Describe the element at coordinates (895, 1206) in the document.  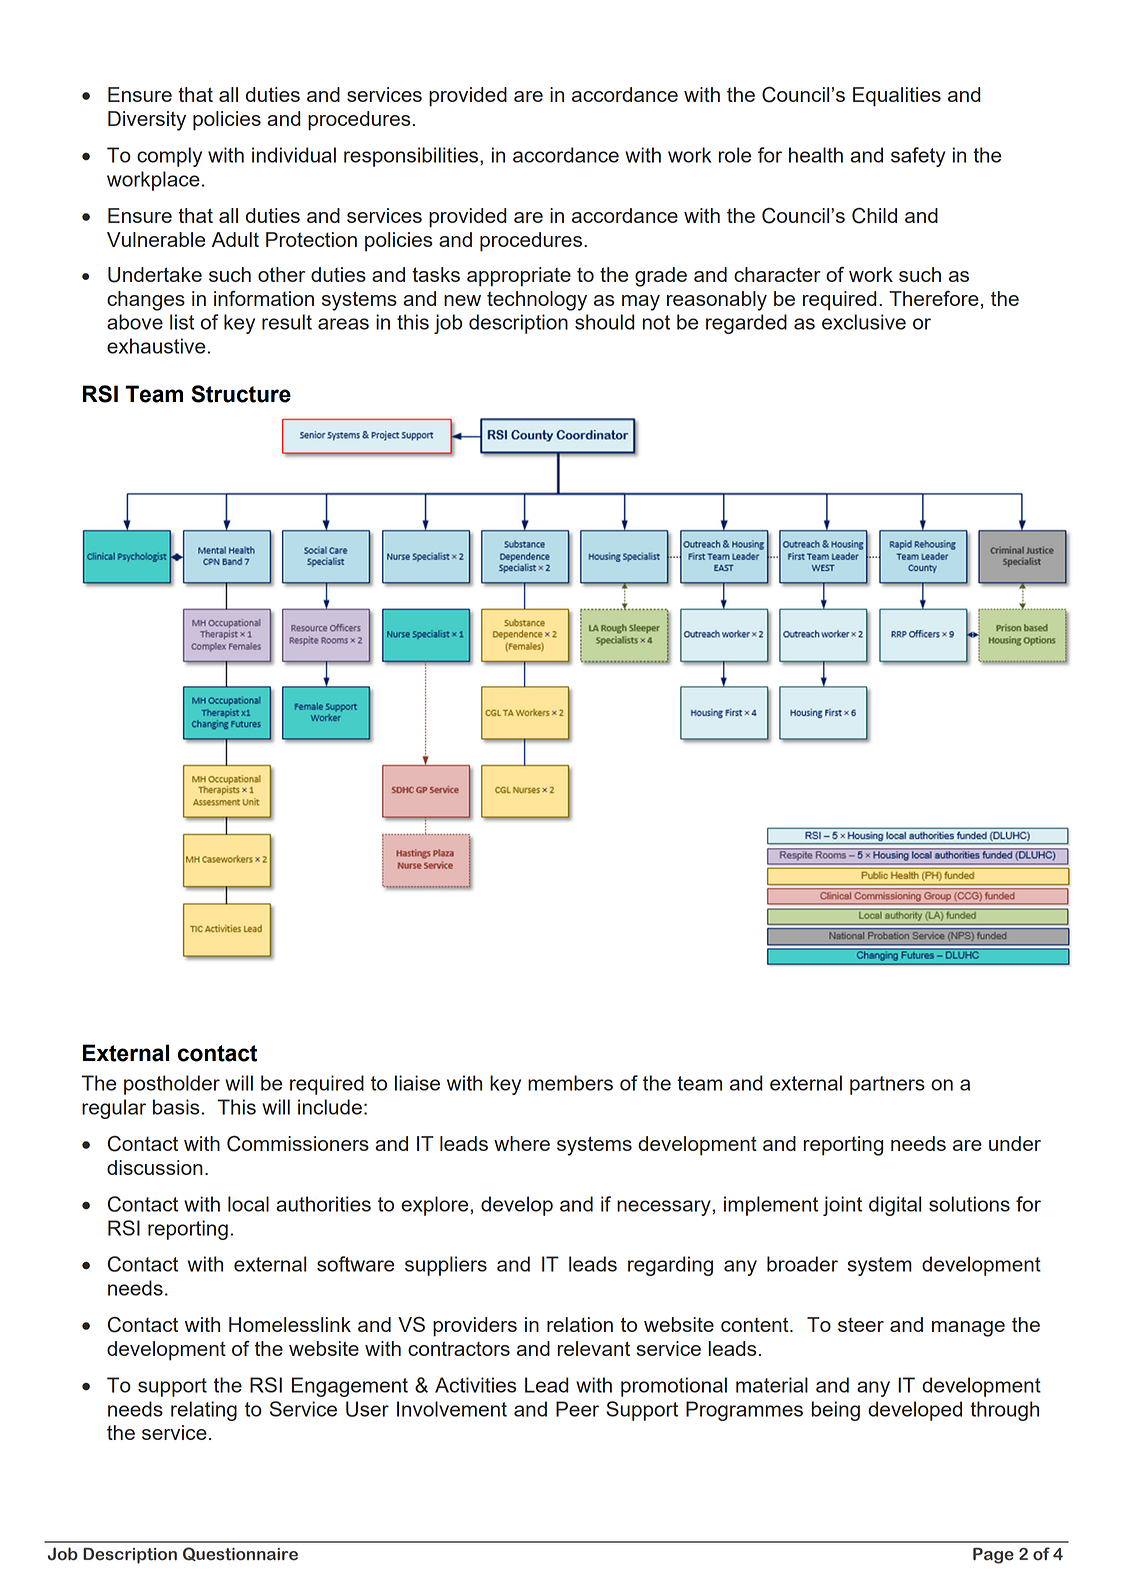
I see `digital` at that location.
